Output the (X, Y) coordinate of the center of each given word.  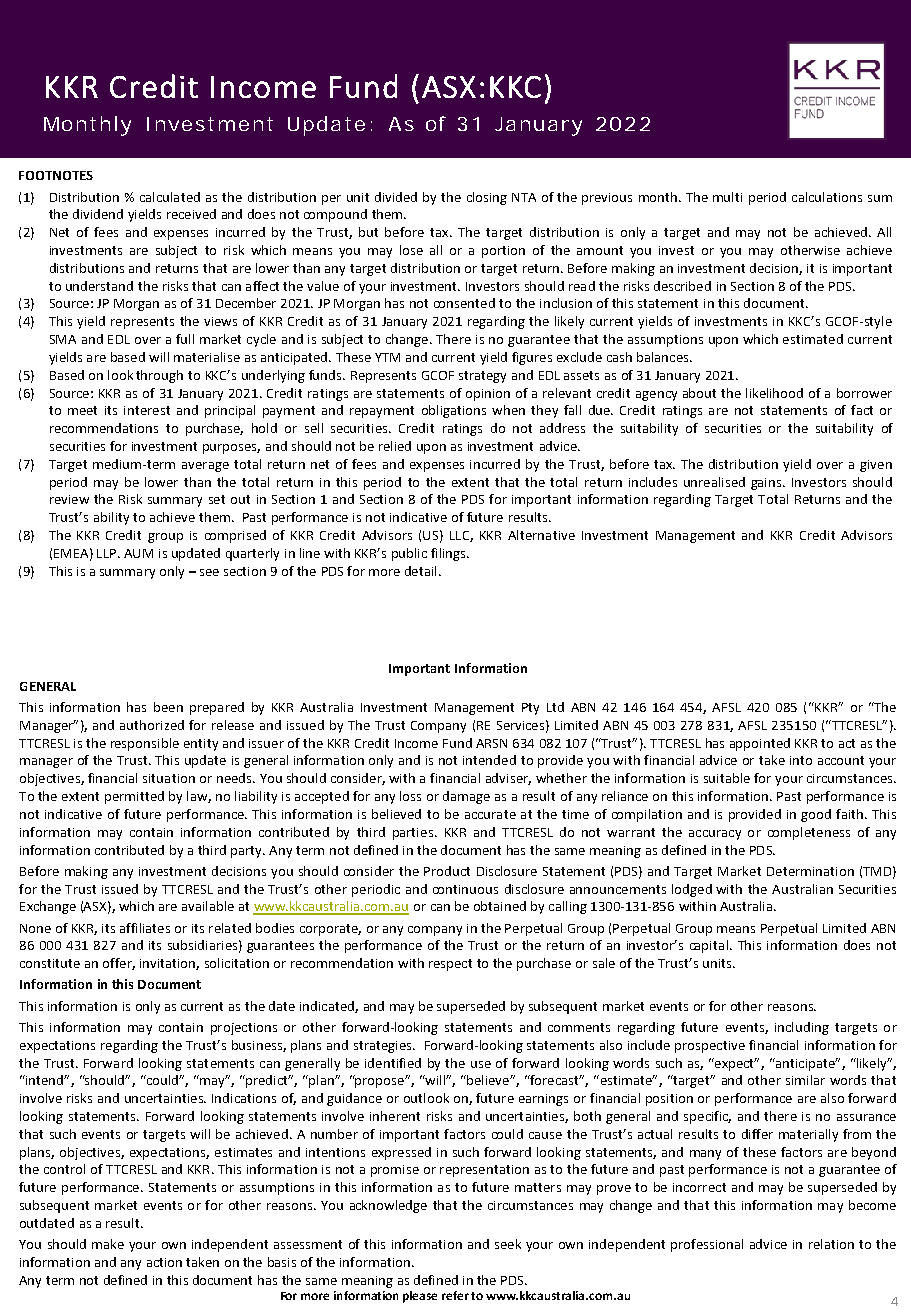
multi (727, 197)
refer (455, 1295)
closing (487, 198)
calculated (170, 197)
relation (831, 1244)
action (164, 1262)
